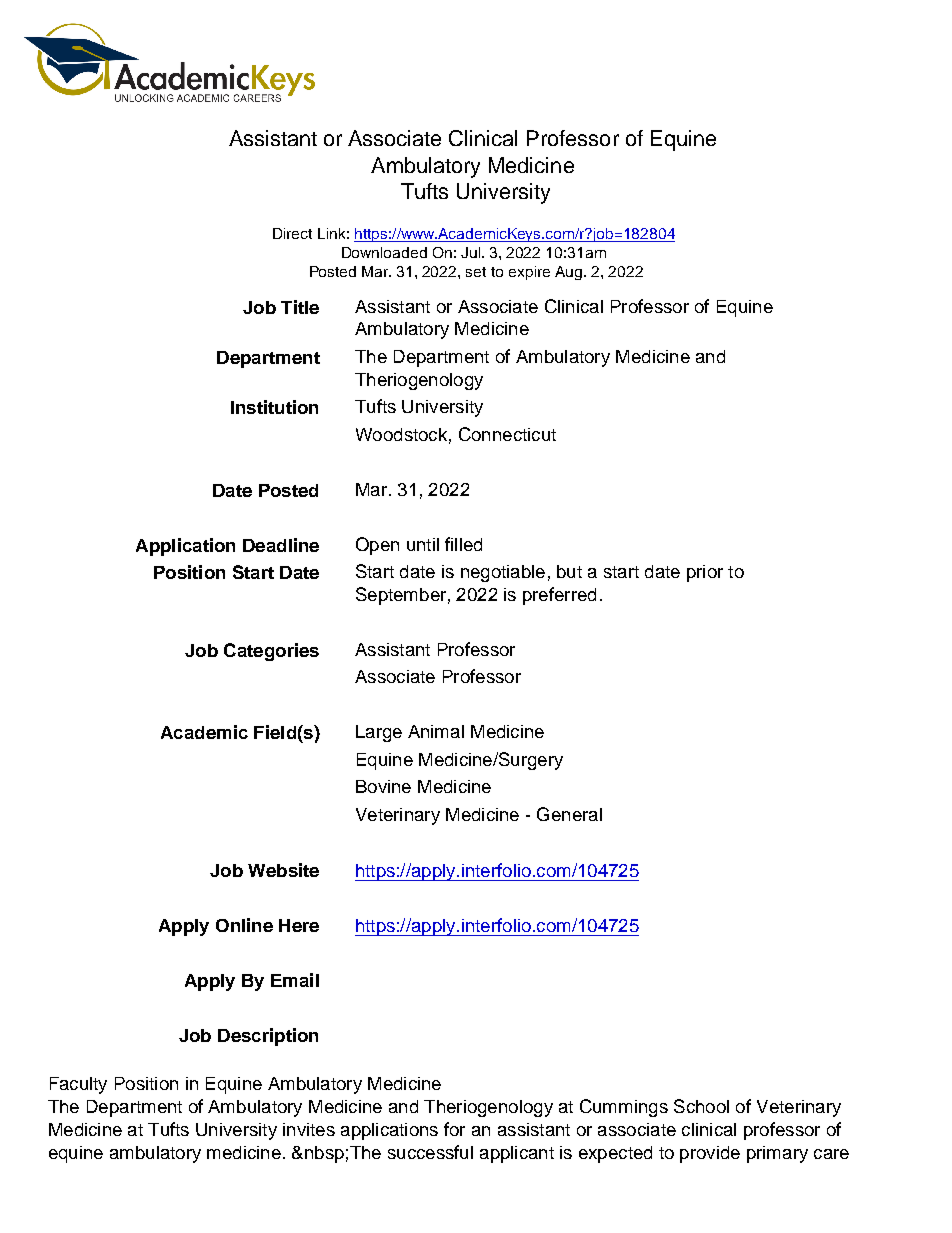 This page has height=1233, width=952. What do you see at coordinates (283, 870) in the page?
I see `Website` at bounding box center [283, 870].
